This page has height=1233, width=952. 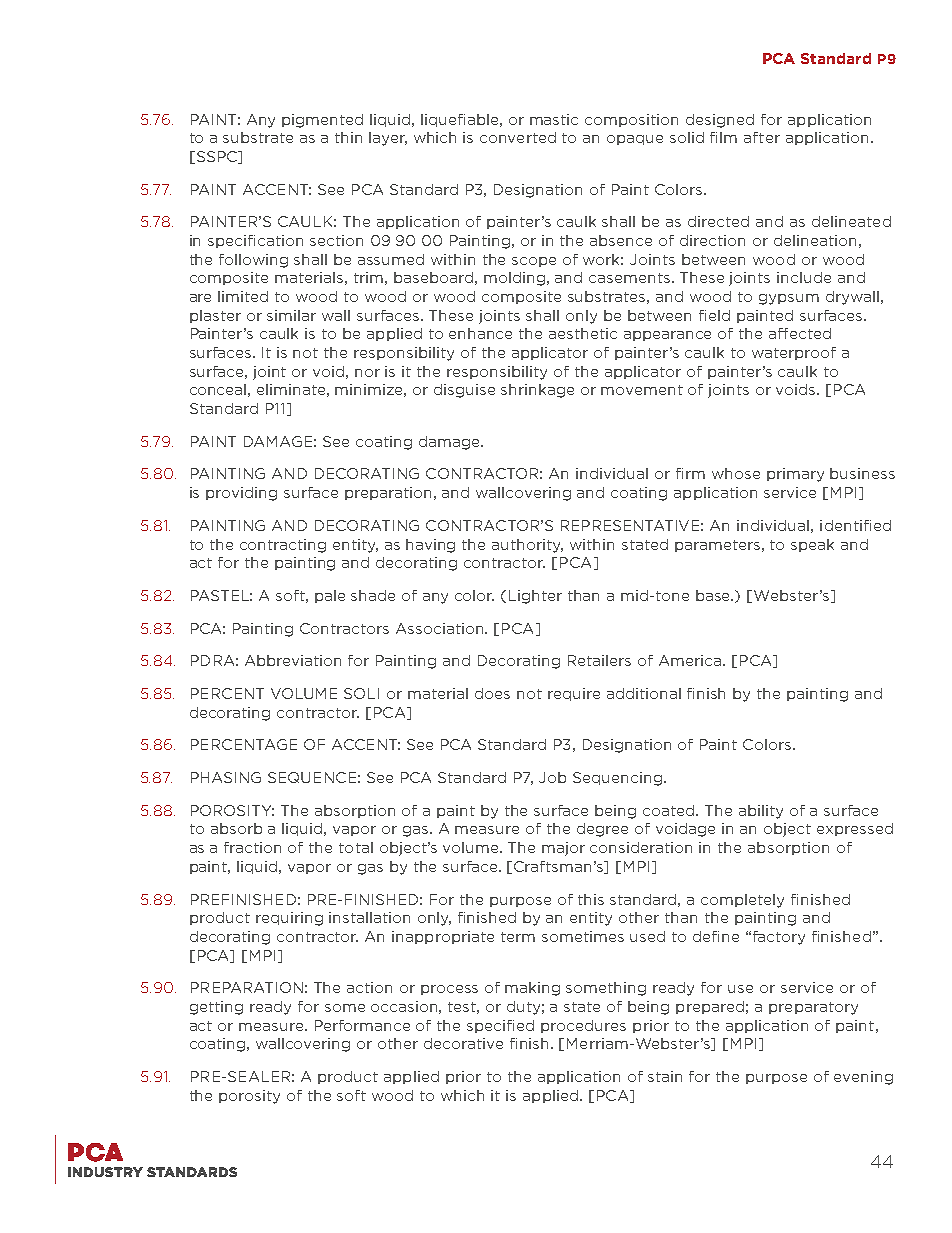 What do you see at coordinates (362, 1025) in the page?
I see `Performance` at bounding box center [362, 1025].
